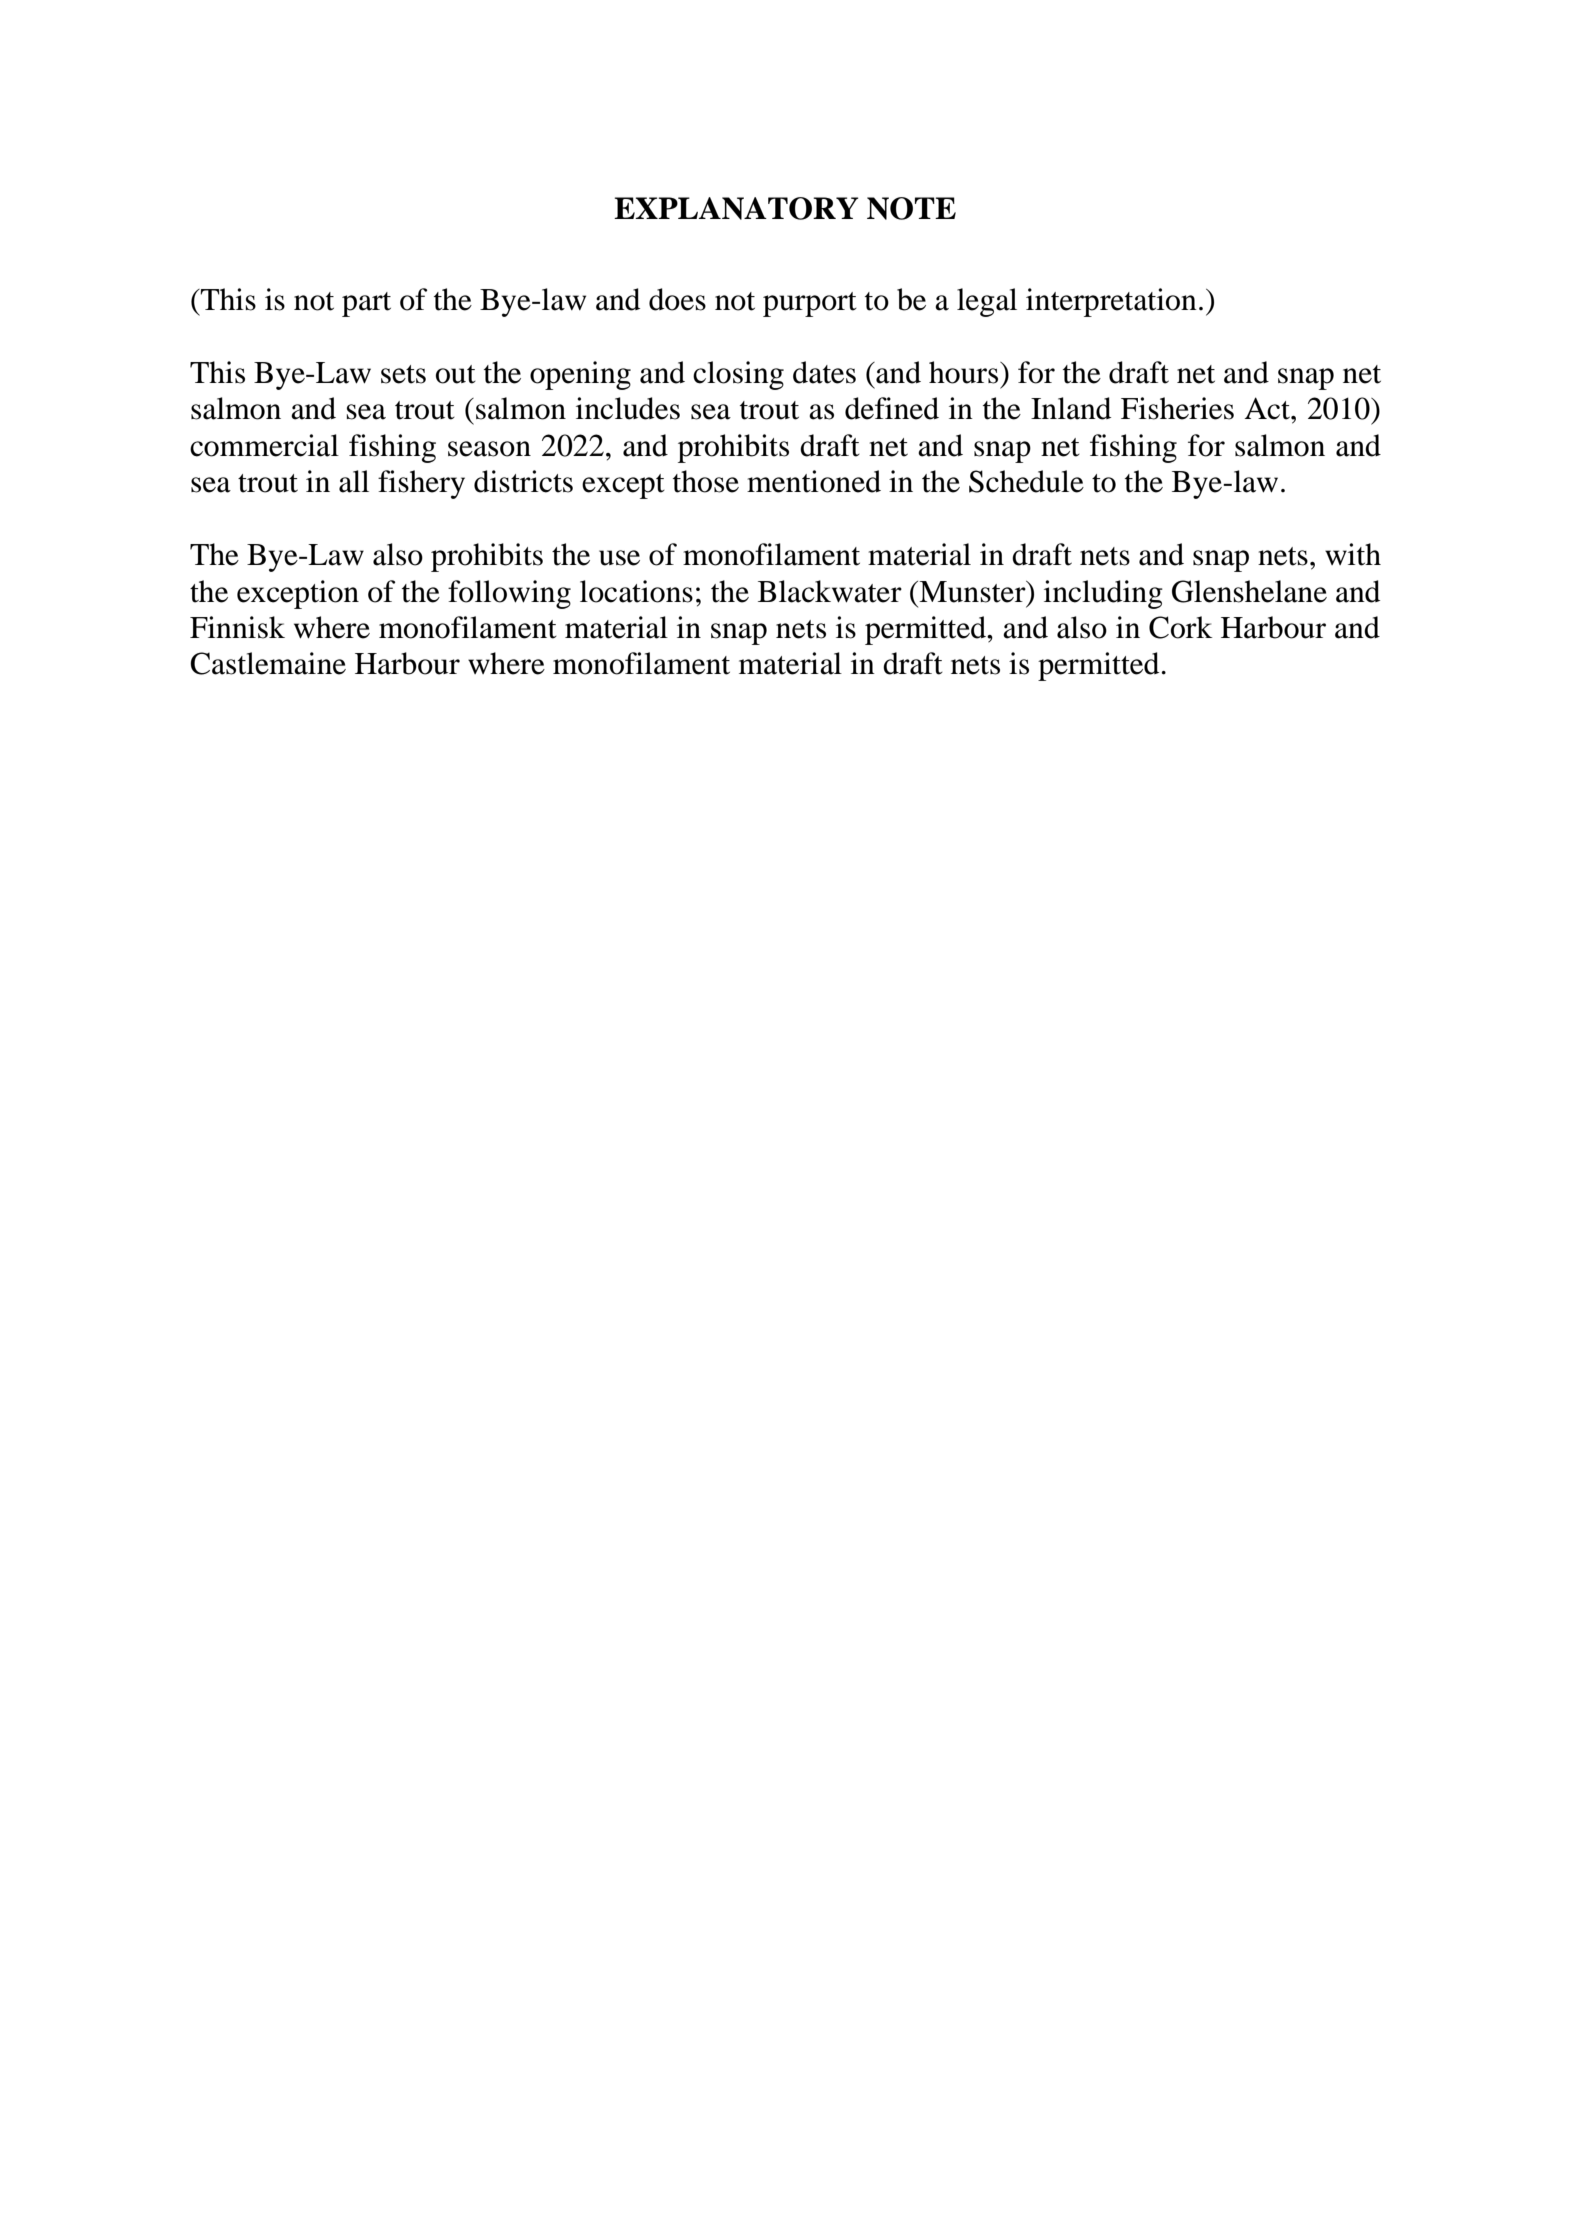 This screenshot has height=2221, width=1571. I want to click on interpretation, so click(1111, 302).
